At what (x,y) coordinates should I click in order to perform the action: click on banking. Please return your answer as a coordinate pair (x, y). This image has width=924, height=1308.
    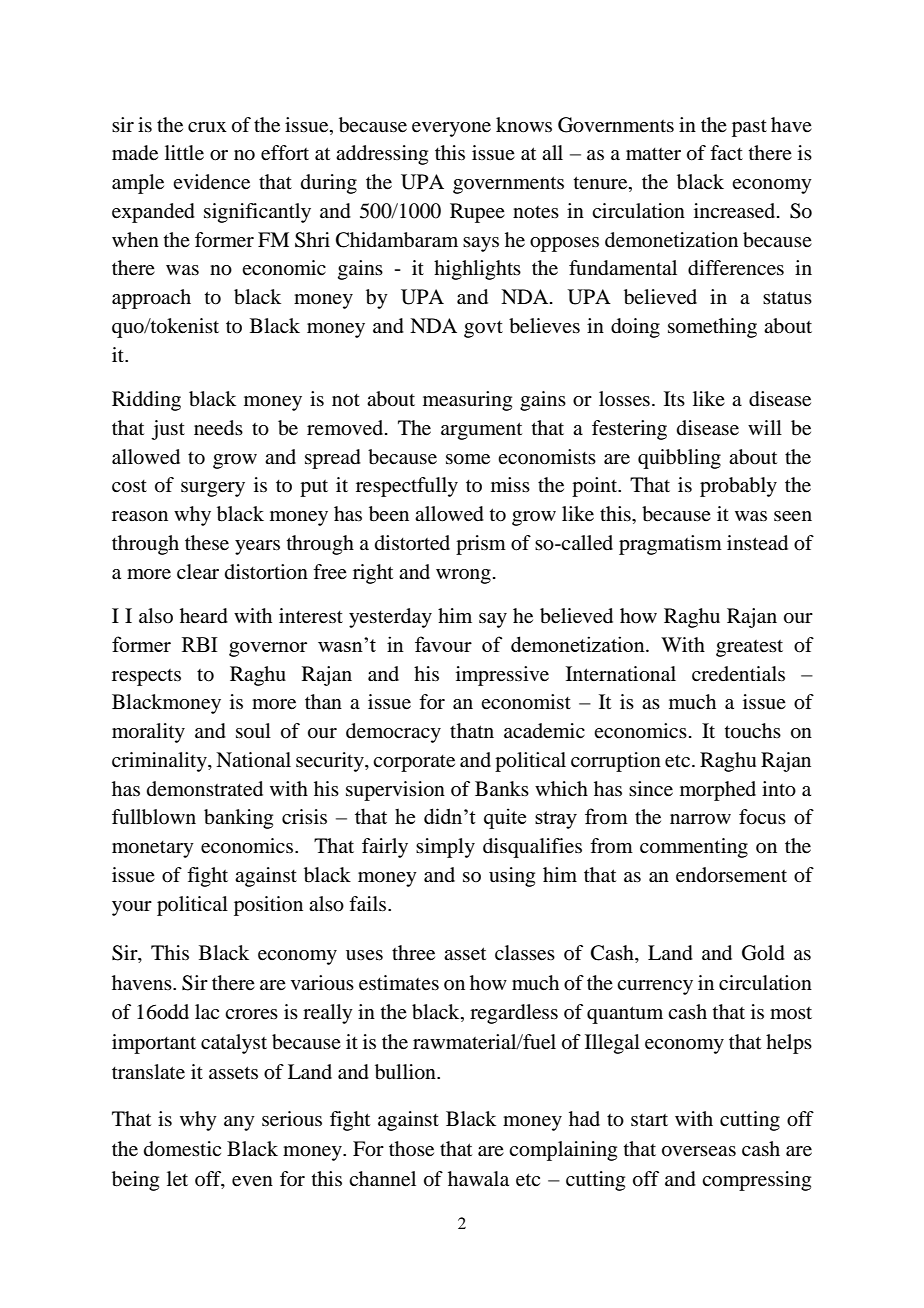
    Looking at the image, I should click on (238, 819).
